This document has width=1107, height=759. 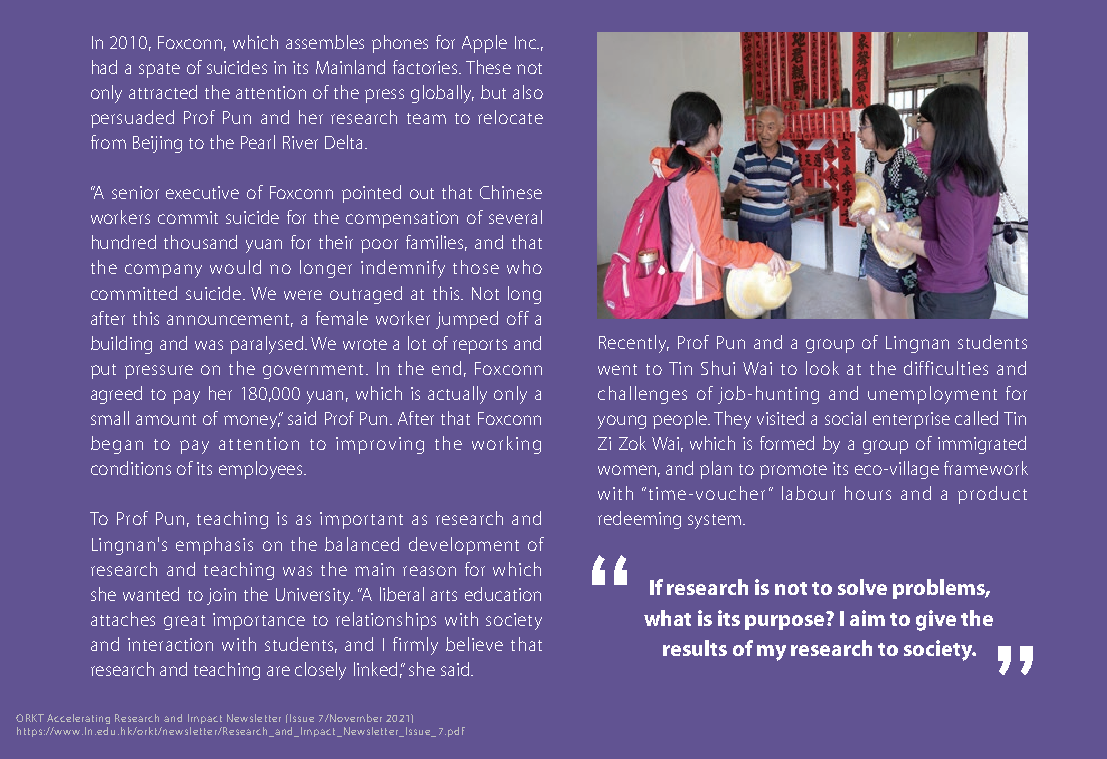 I want to click on believe, so click(x=474, y=644).
